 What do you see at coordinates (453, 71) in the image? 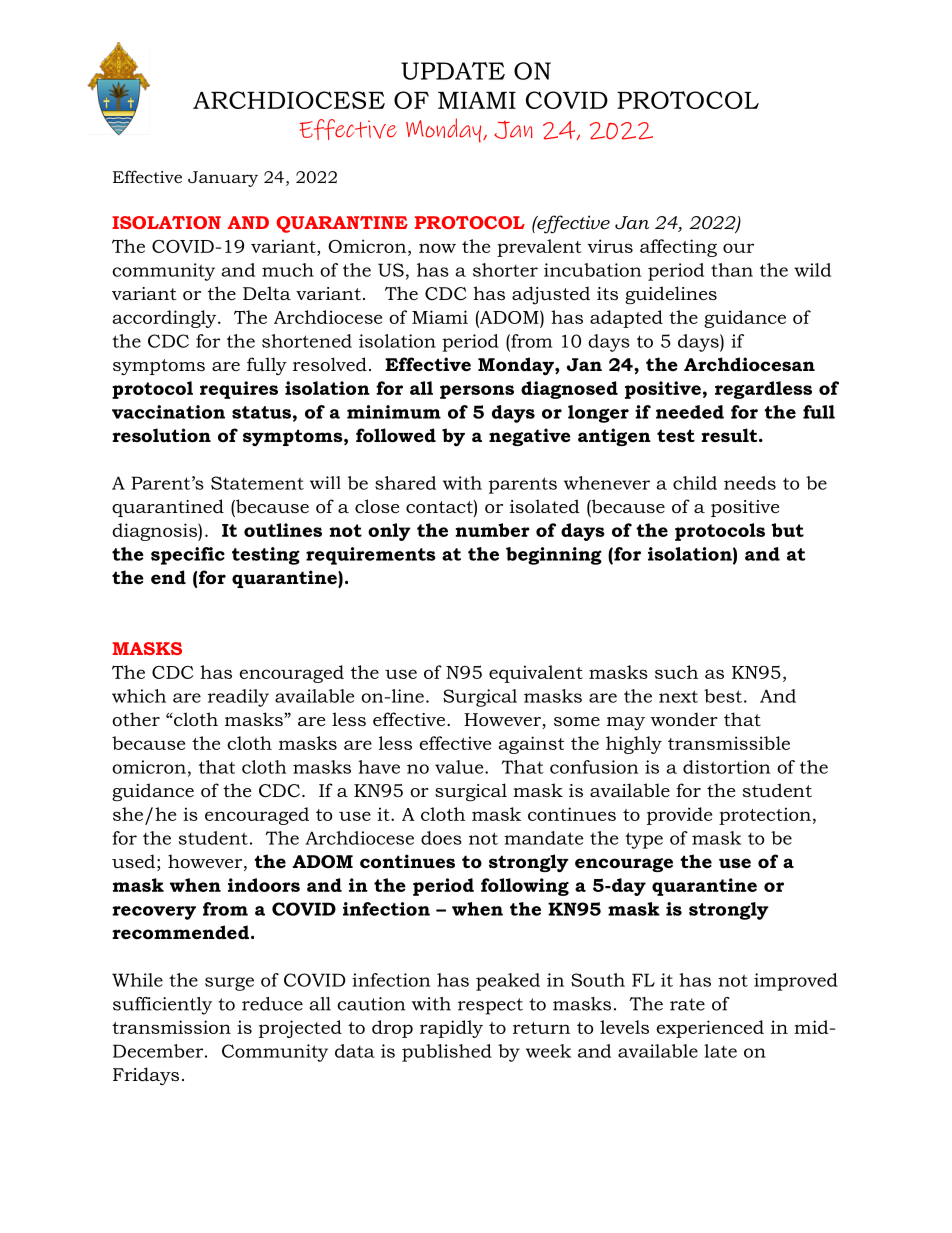
I see `UPDATE` at bounding box center [453, 71].
